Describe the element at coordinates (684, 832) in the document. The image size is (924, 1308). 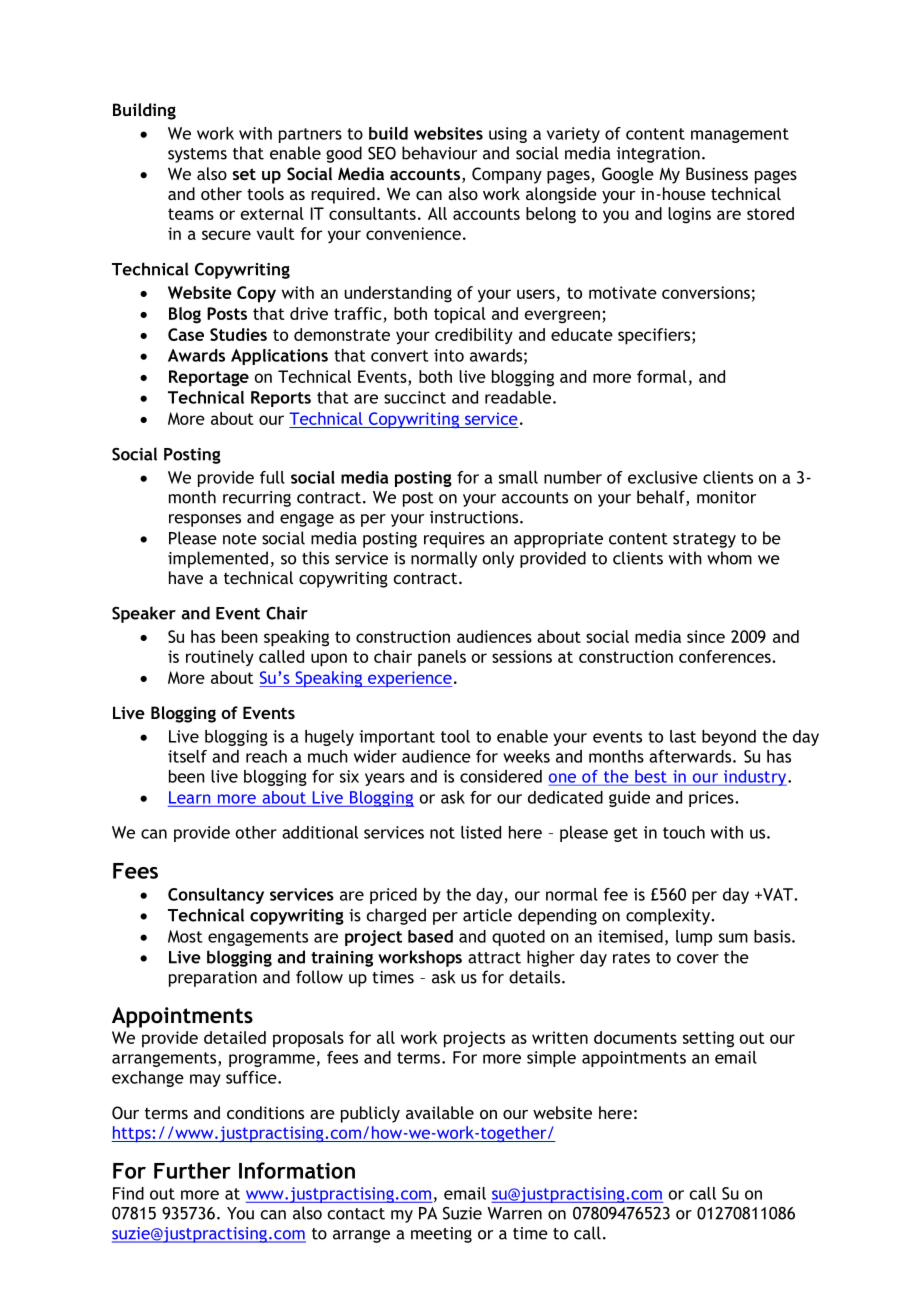
I see `touch` at that location.
